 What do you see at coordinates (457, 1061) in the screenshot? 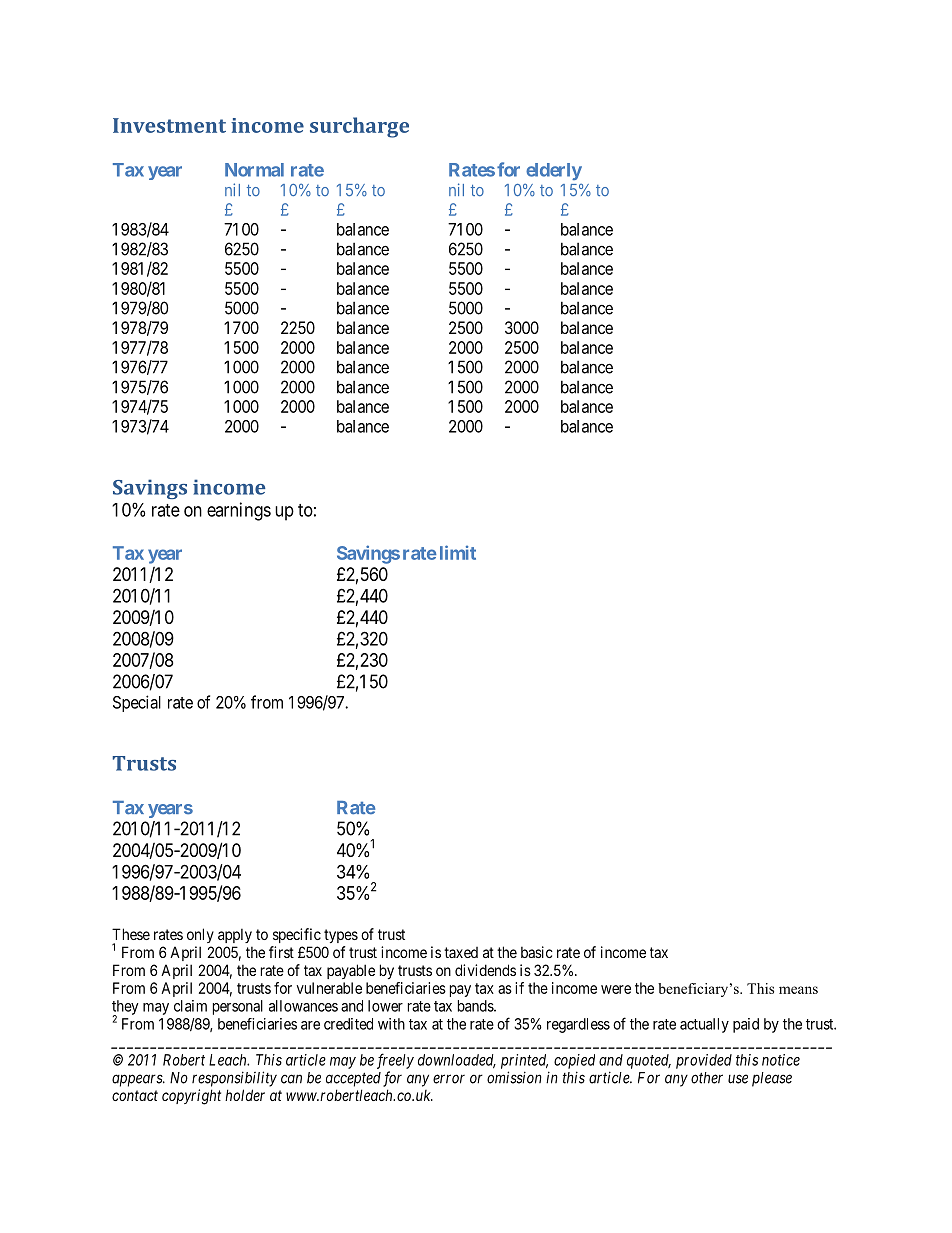
I see `downloaded` at bounding box center [457, 1061].
